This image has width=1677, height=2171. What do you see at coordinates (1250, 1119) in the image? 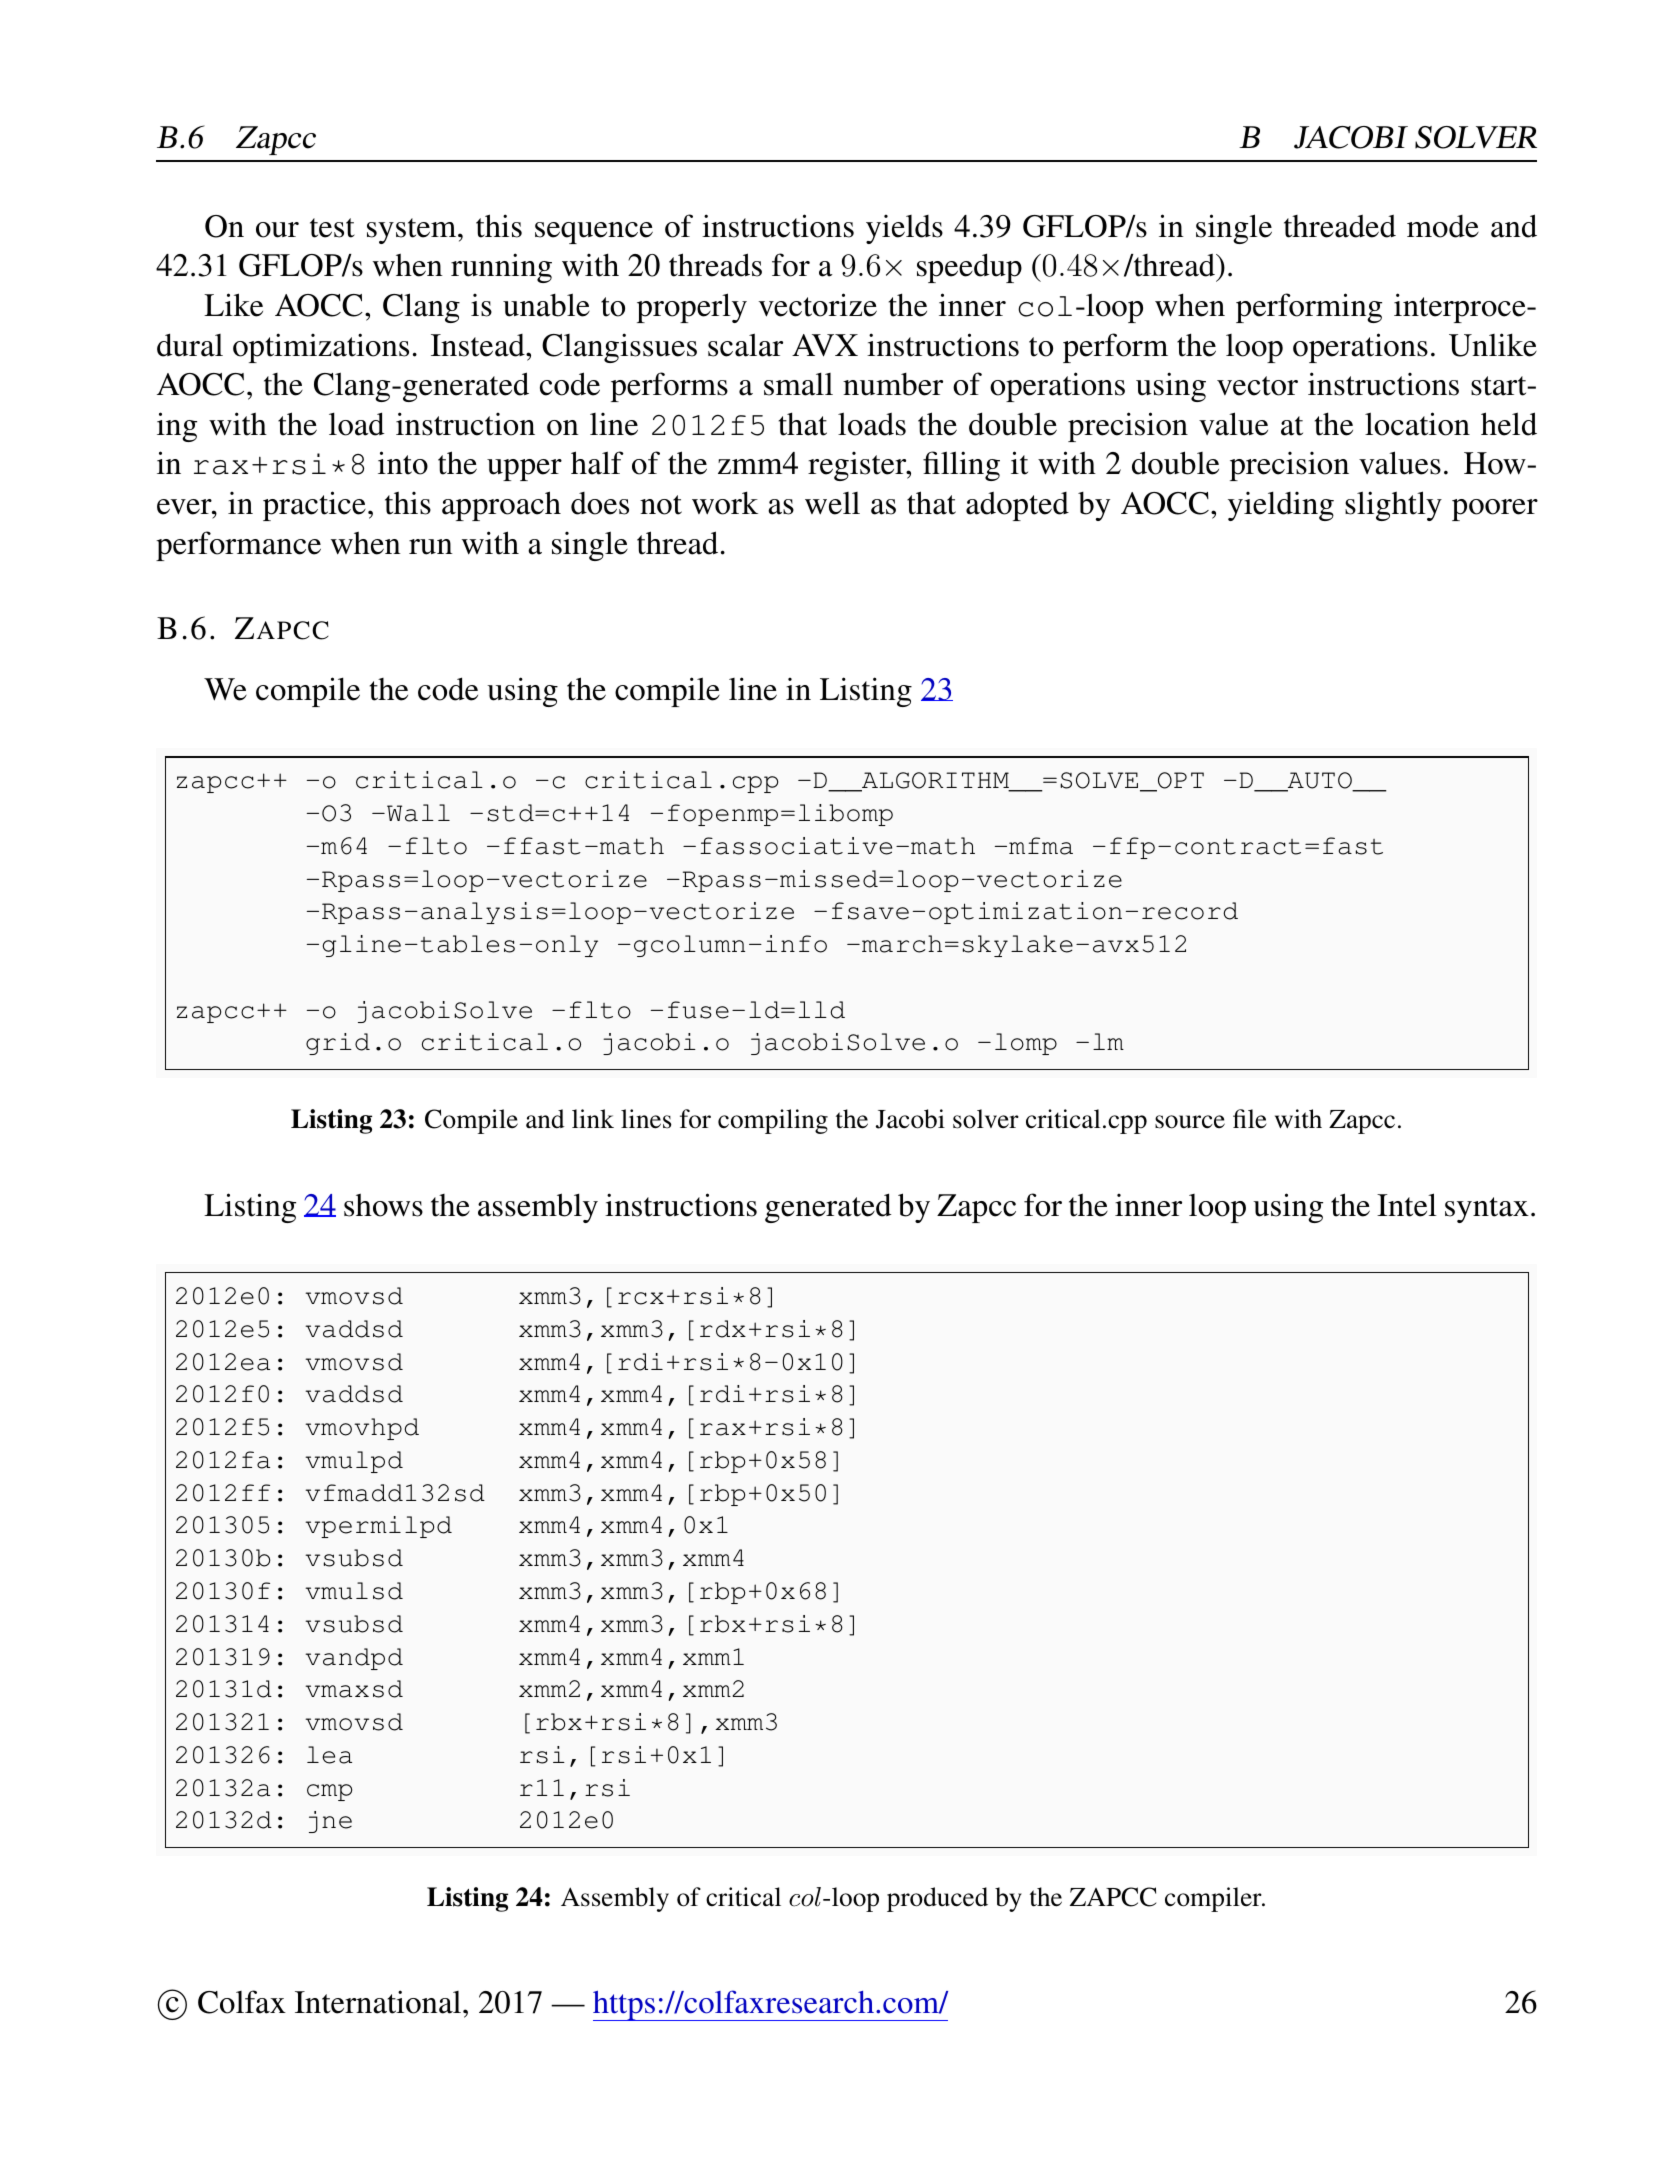
I see `file` at bounding box center [1250, 1119].
